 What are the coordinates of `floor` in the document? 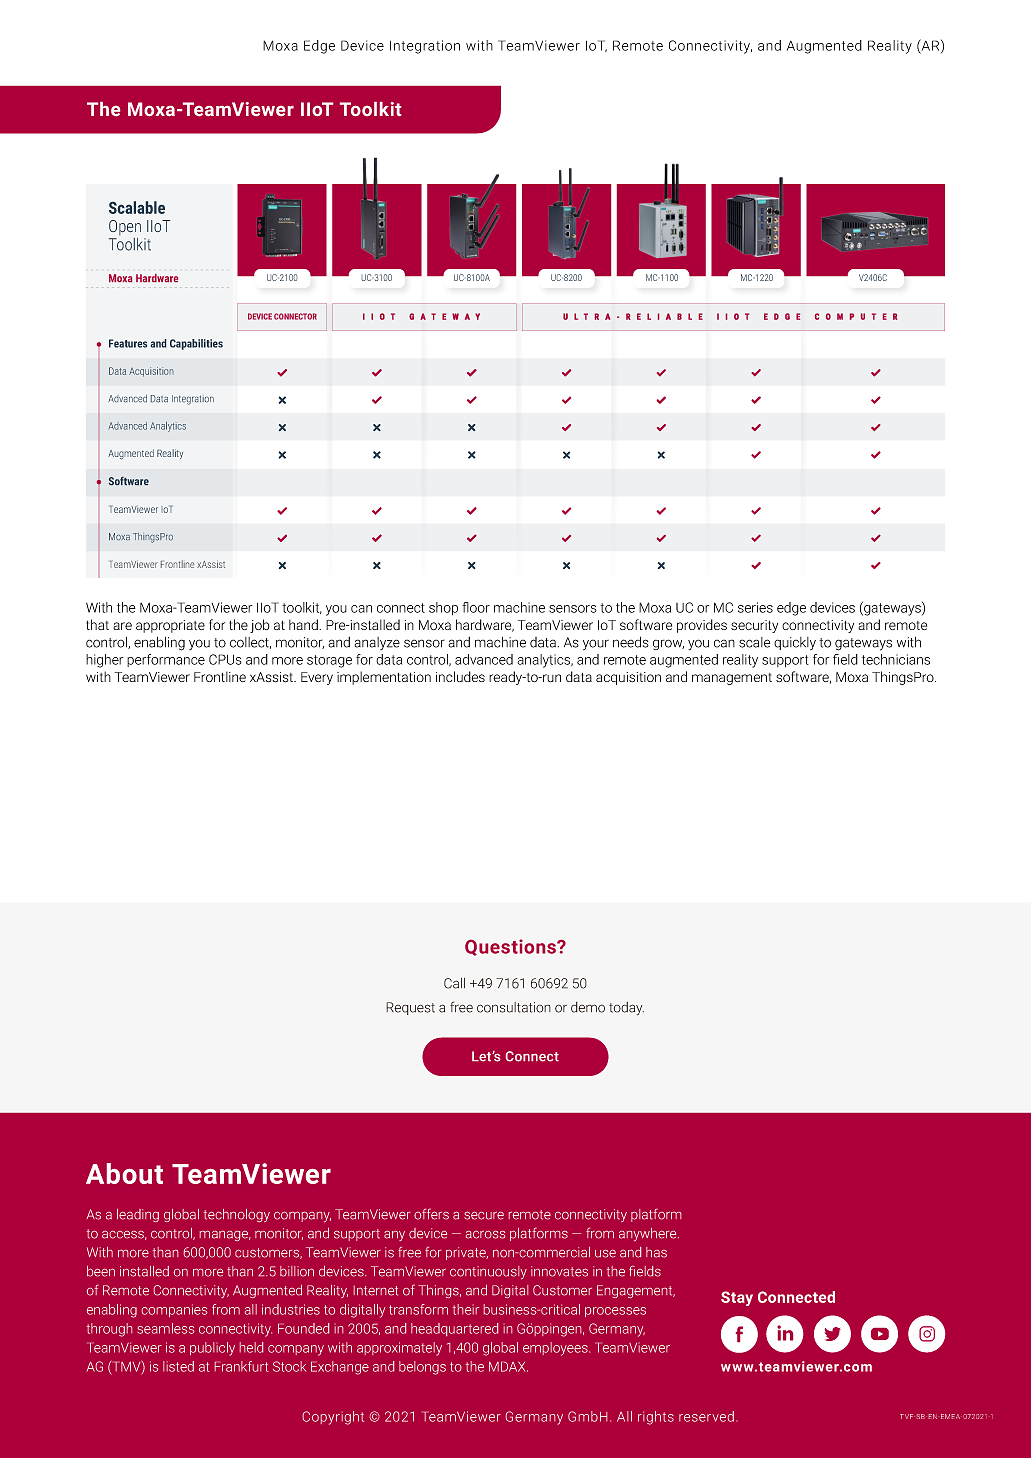 It's located at (476, 607).
